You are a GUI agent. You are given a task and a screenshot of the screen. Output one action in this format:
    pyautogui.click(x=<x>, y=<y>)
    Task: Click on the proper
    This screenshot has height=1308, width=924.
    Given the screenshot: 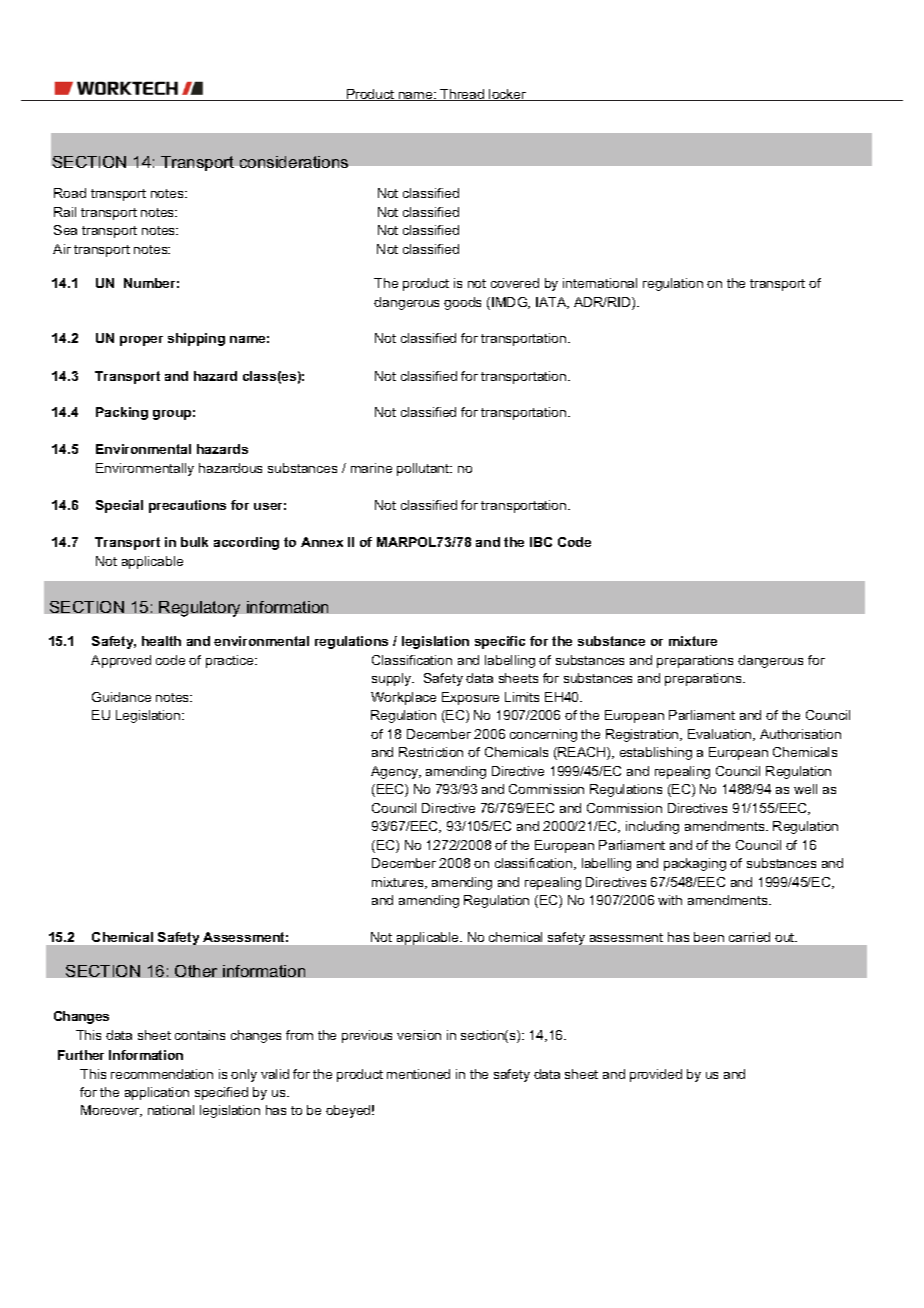 What is the action you would take?
    pyautogui.click(x=141, y=341)
